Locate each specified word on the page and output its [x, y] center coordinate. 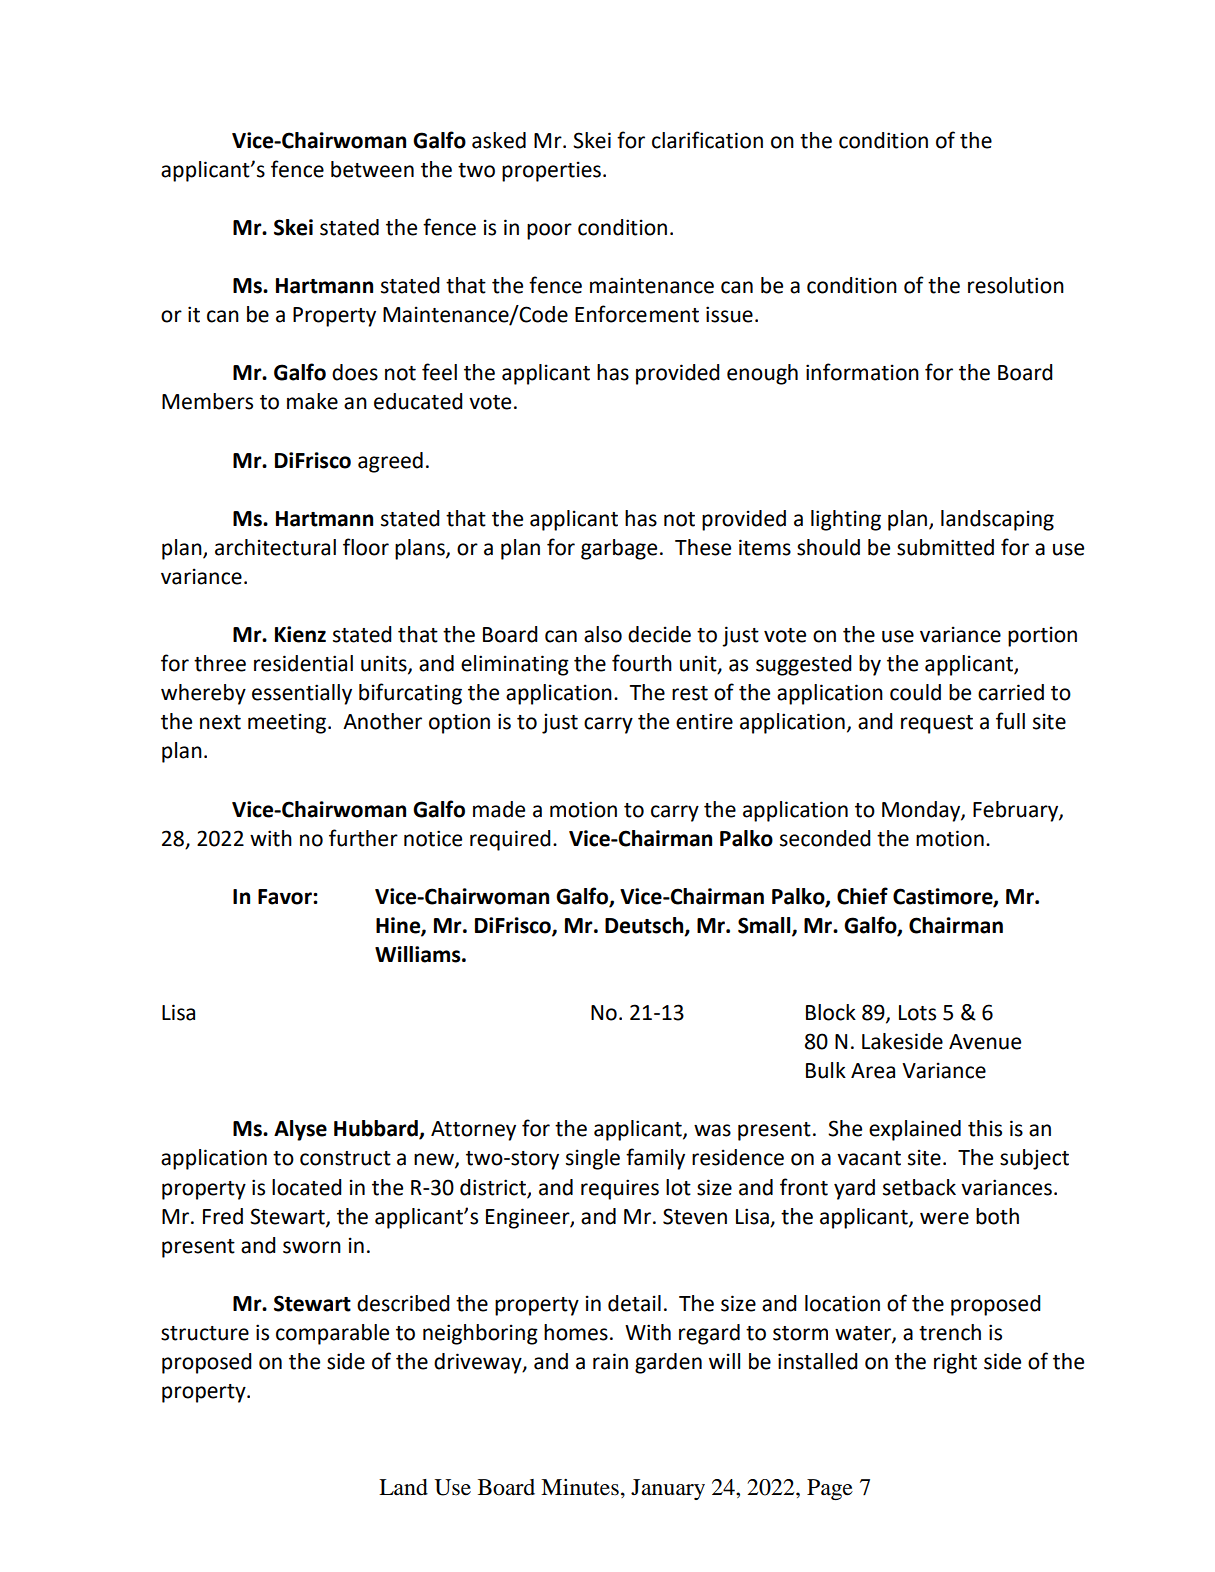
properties [551, 171]
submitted [945, 547]
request [937, 724]
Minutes [580, 1487]
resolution [1016, 285]
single [593, 1159]
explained [915, 1130]
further [363, 838]
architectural [275, 547]
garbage [619, 549]
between [372, 169]
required [510, 840]
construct [345, 1158]
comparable [332, 1334]
